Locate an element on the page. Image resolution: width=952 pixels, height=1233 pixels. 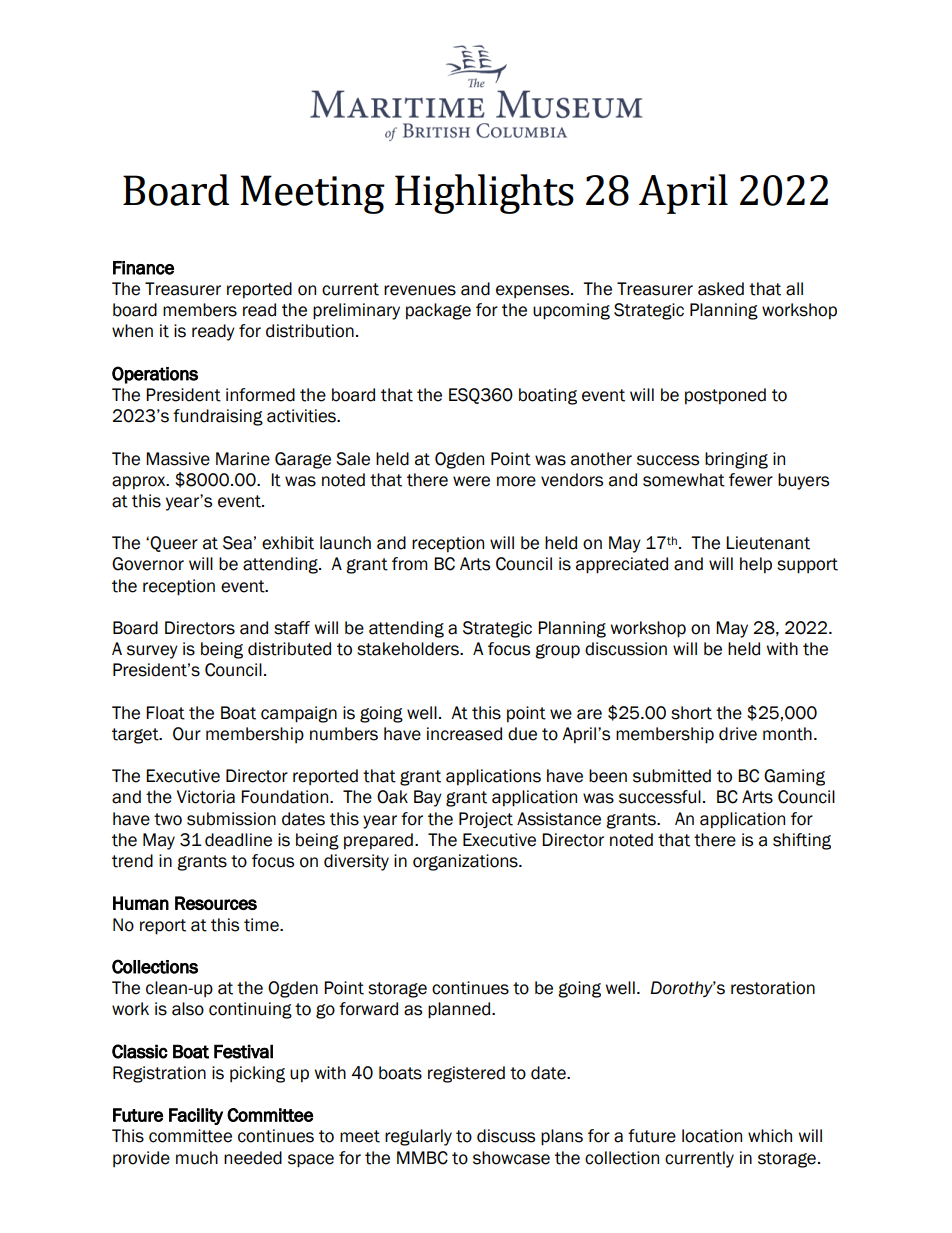
Float is located at coordinates (165, 713).
